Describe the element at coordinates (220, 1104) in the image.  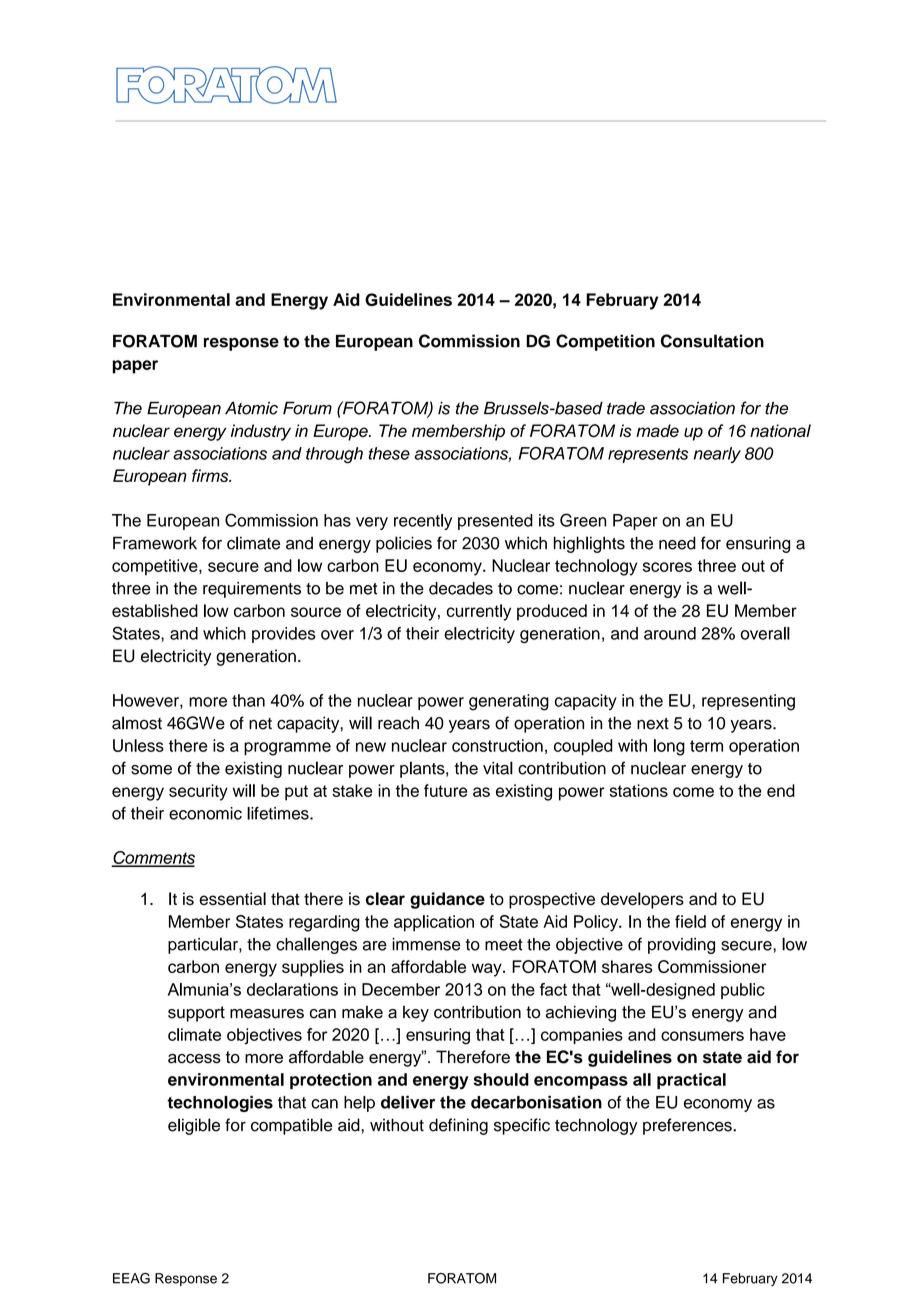
I see `technologies` at that location.
